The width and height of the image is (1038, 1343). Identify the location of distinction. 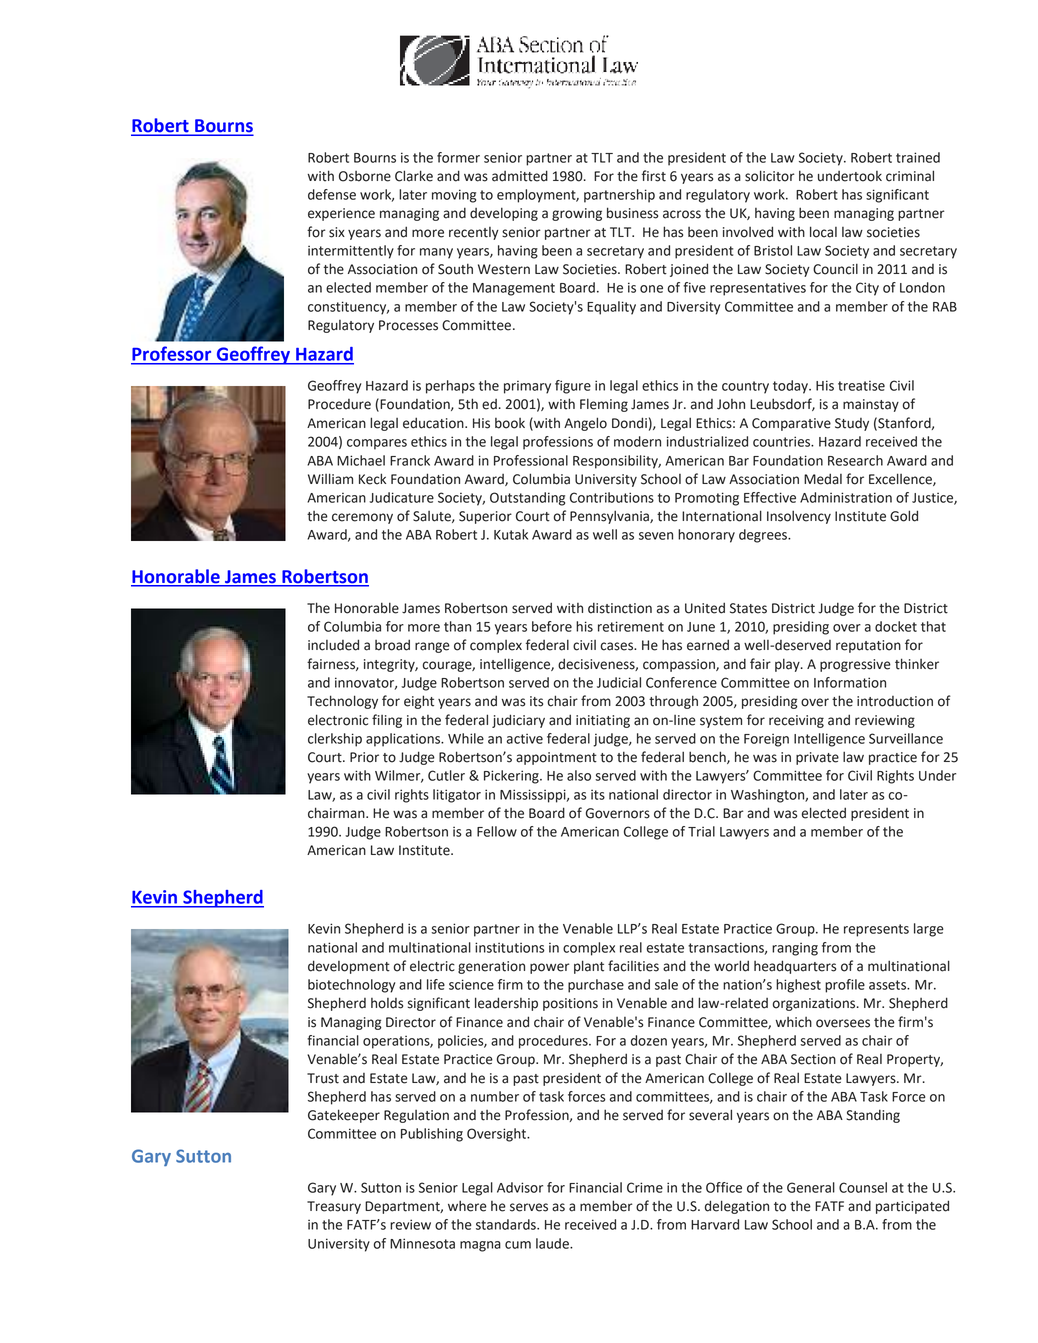
(620, 608).
